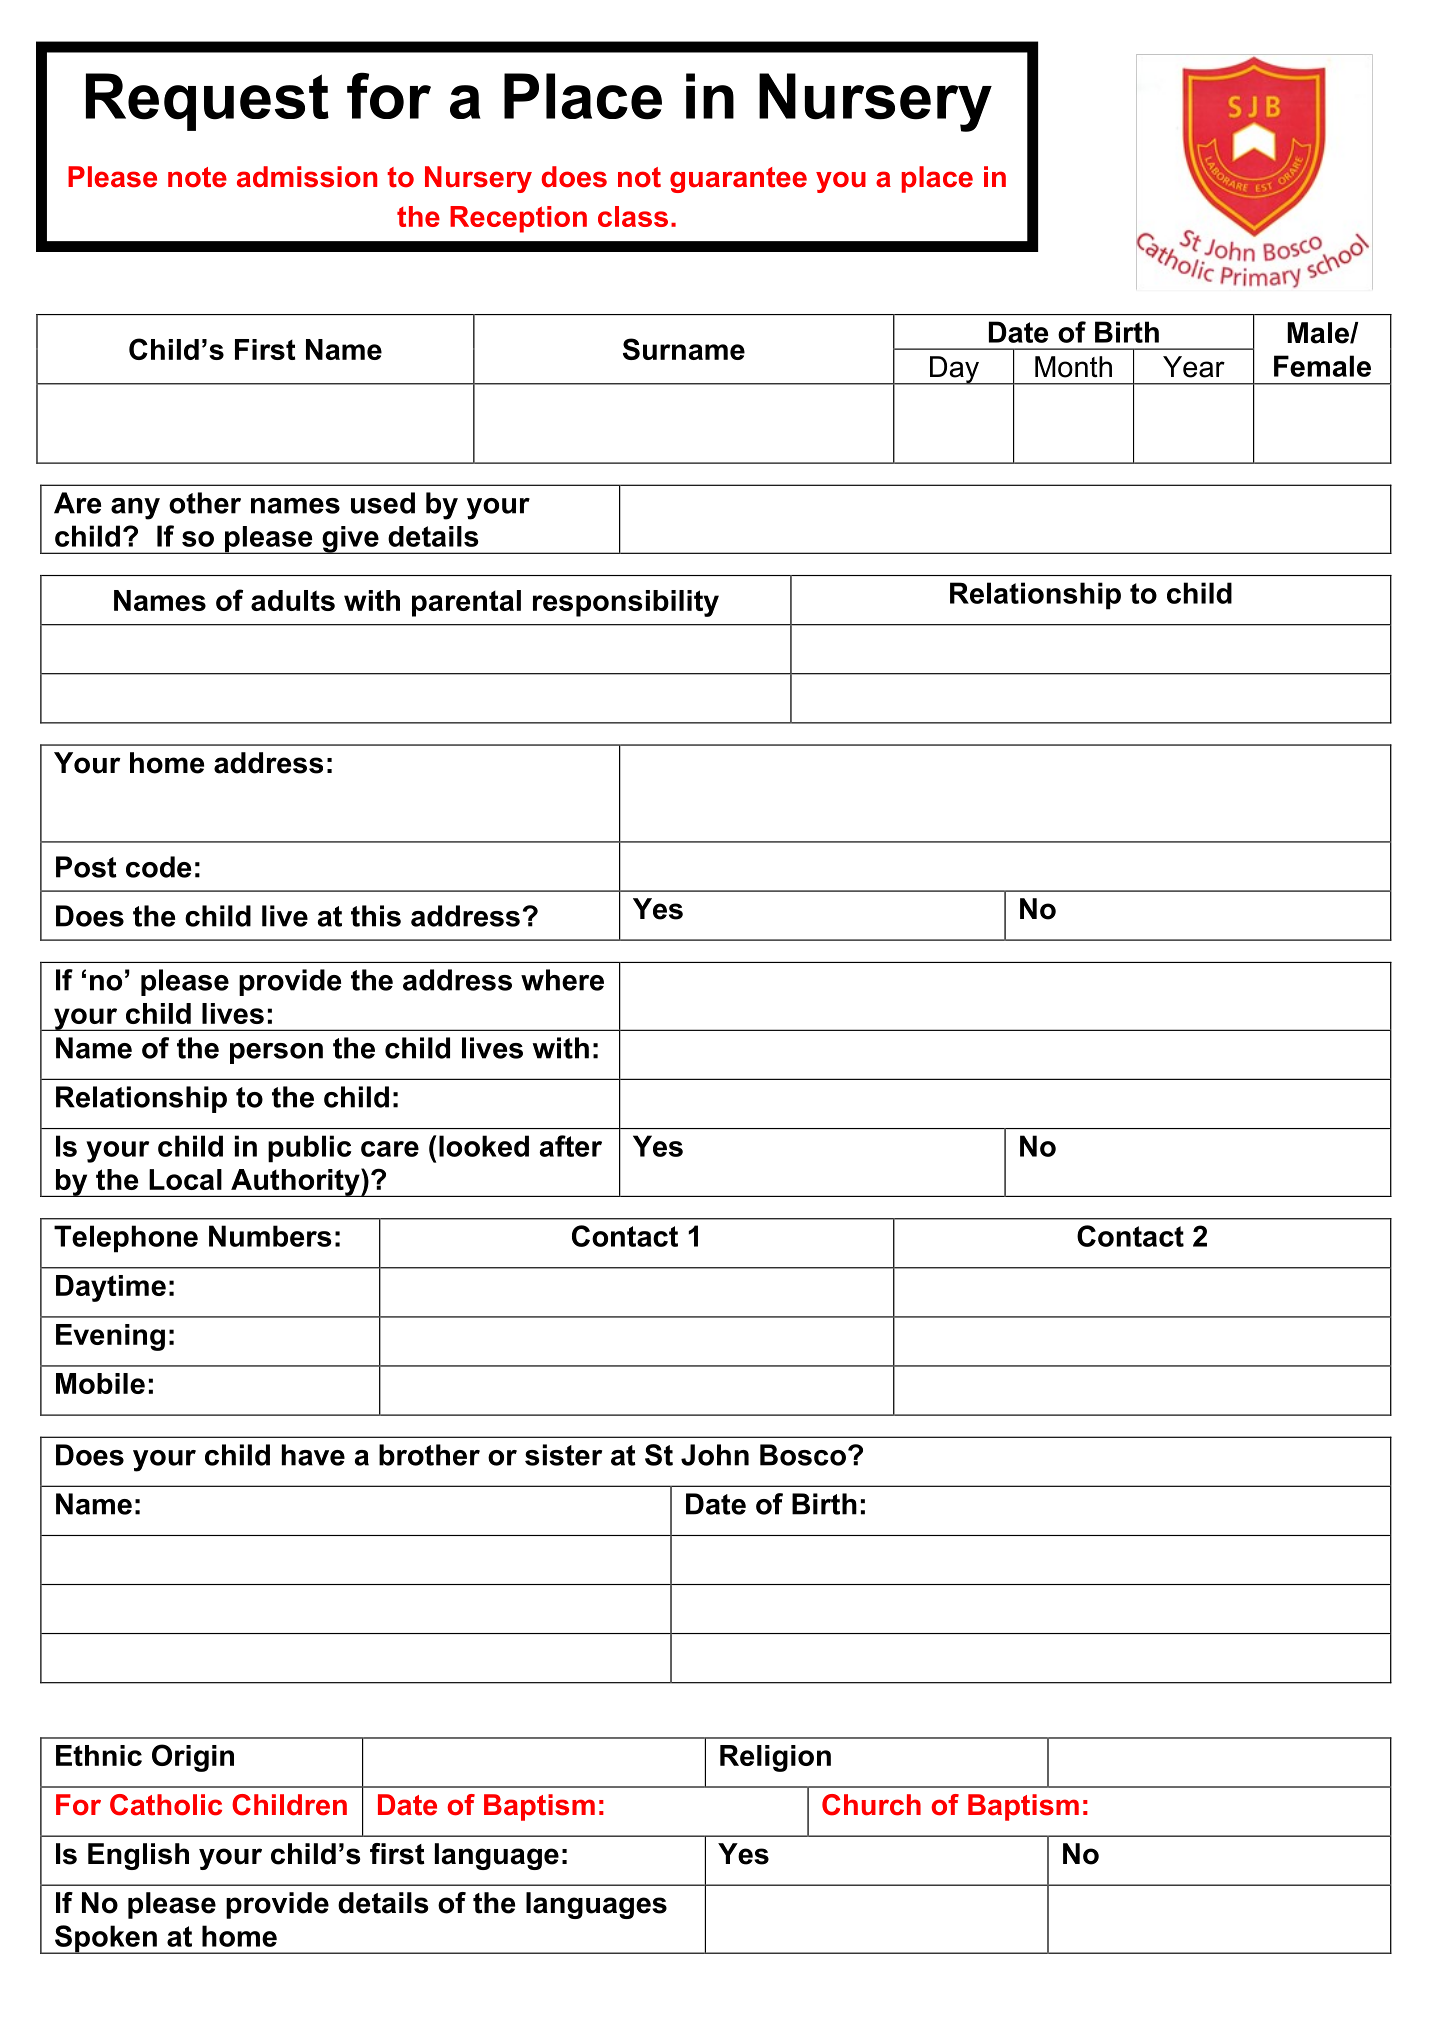 The width and height of the page is (1439, 2035). I want to click on note, so click(197, 177).
